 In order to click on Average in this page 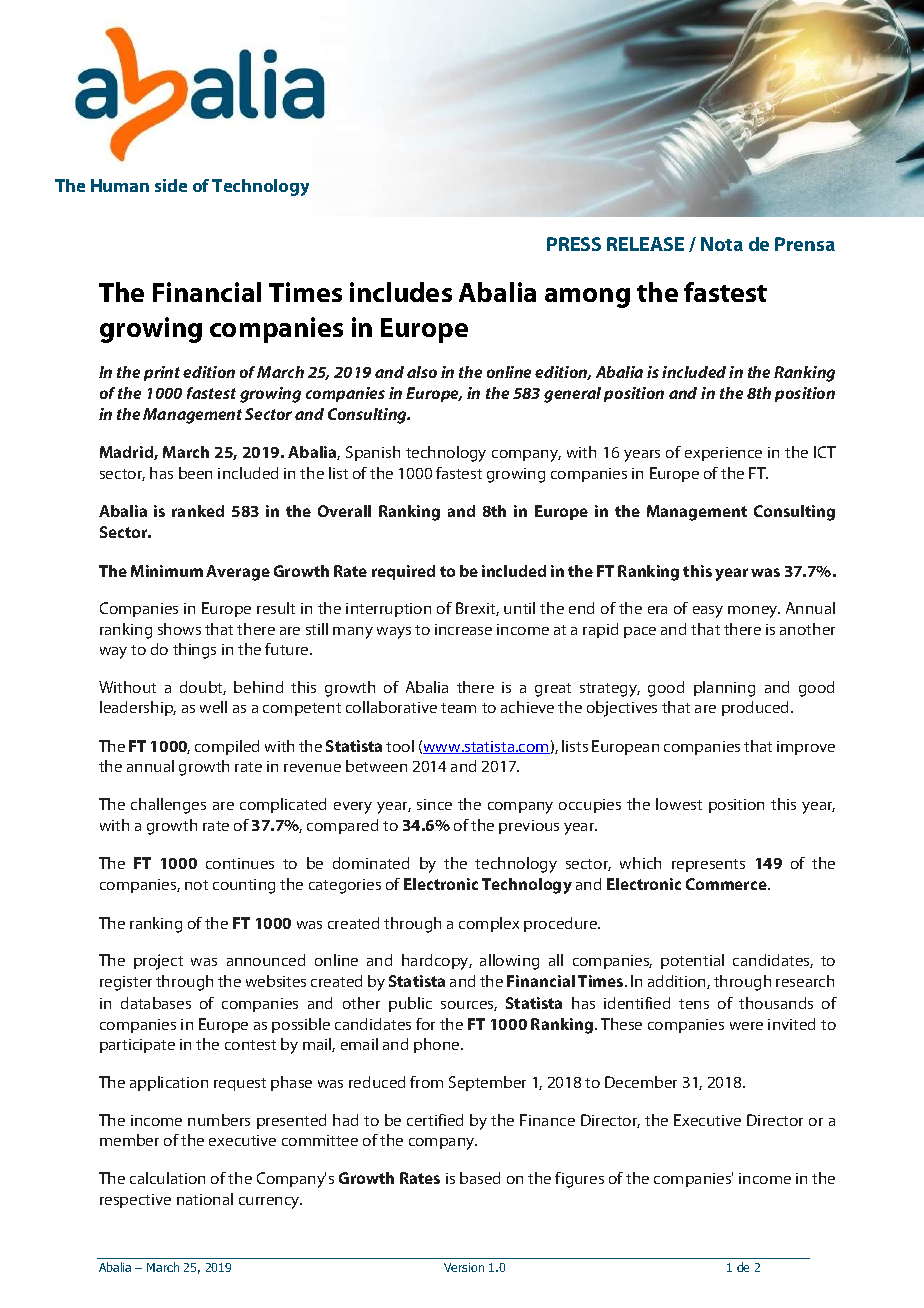, I will do `click(238, 573)`.
